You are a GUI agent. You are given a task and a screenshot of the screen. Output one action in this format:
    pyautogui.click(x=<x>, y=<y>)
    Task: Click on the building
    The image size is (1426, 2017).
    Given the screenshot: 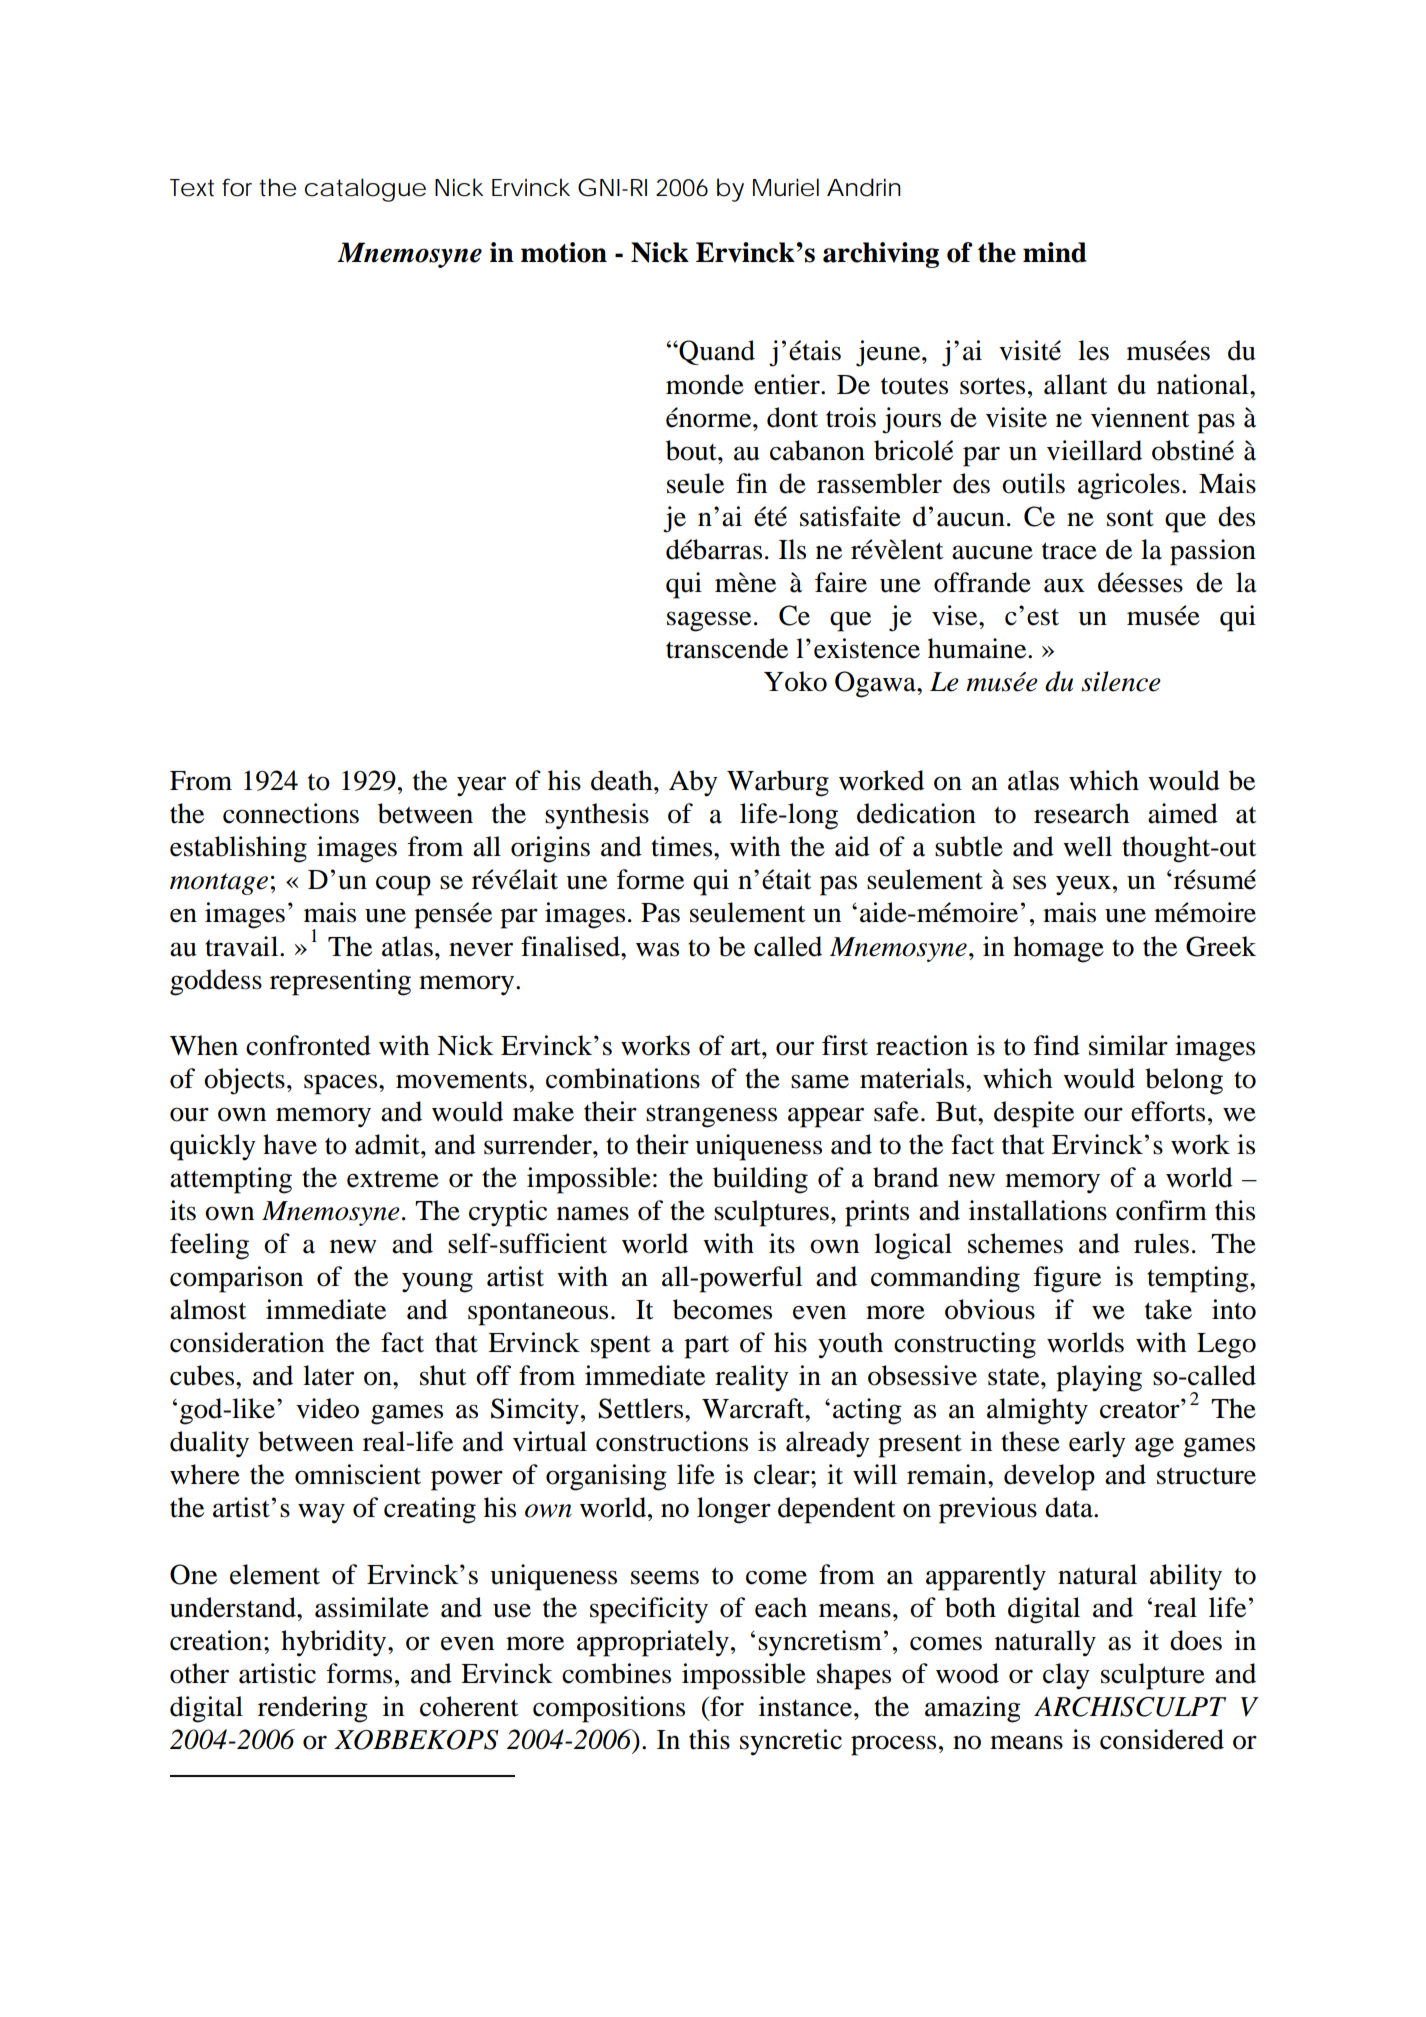 What is the action you would take?
    pyautogui.click(x=760, y=1180)
